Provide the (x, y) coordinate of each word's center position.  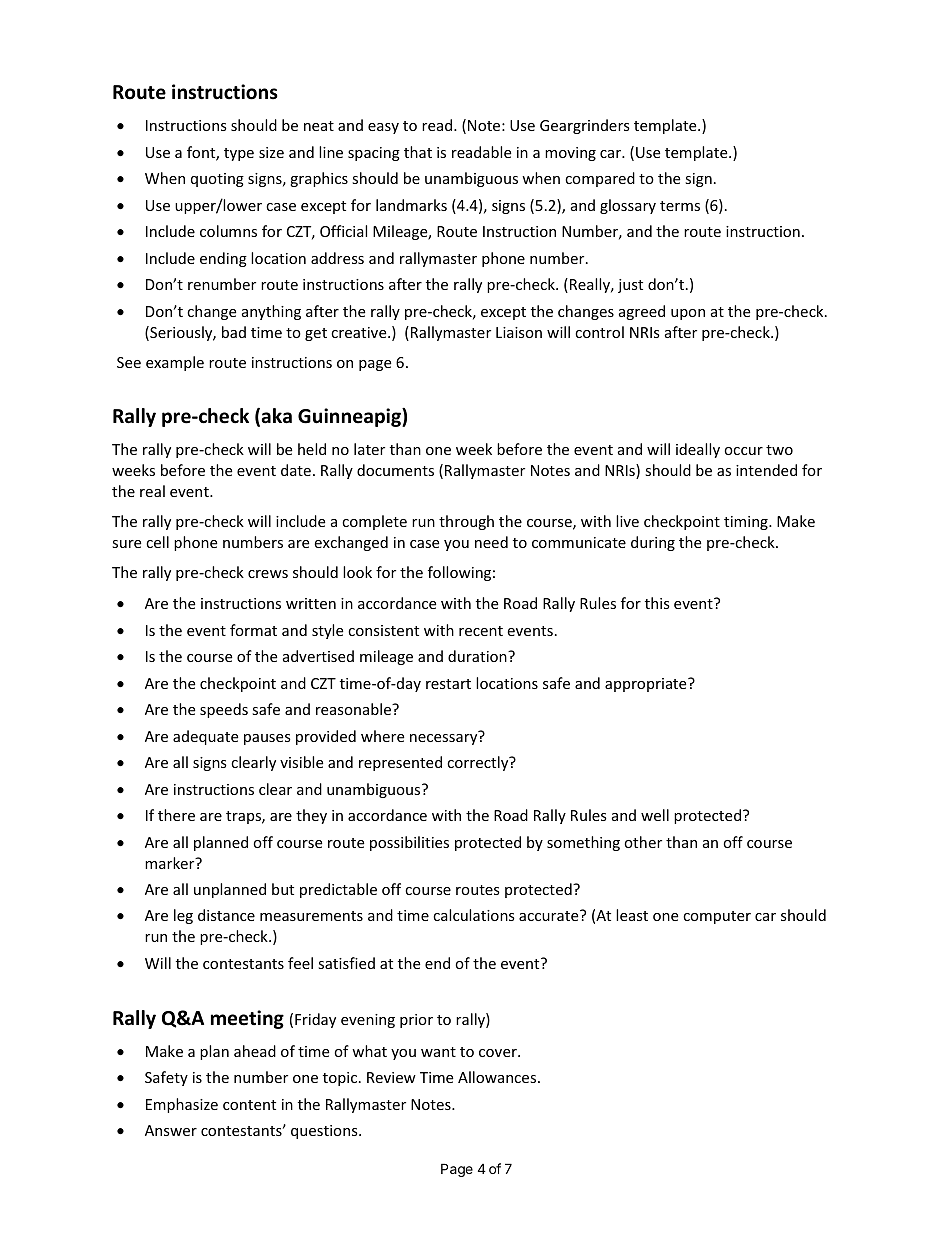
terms (680, 206)
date (296, 470)
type (239, 154)
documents (395, 470)
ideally (698, 450)
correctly (479, 763)
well (655, 815)
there (176, 815)
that (418, 152)
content (249, 1105)
